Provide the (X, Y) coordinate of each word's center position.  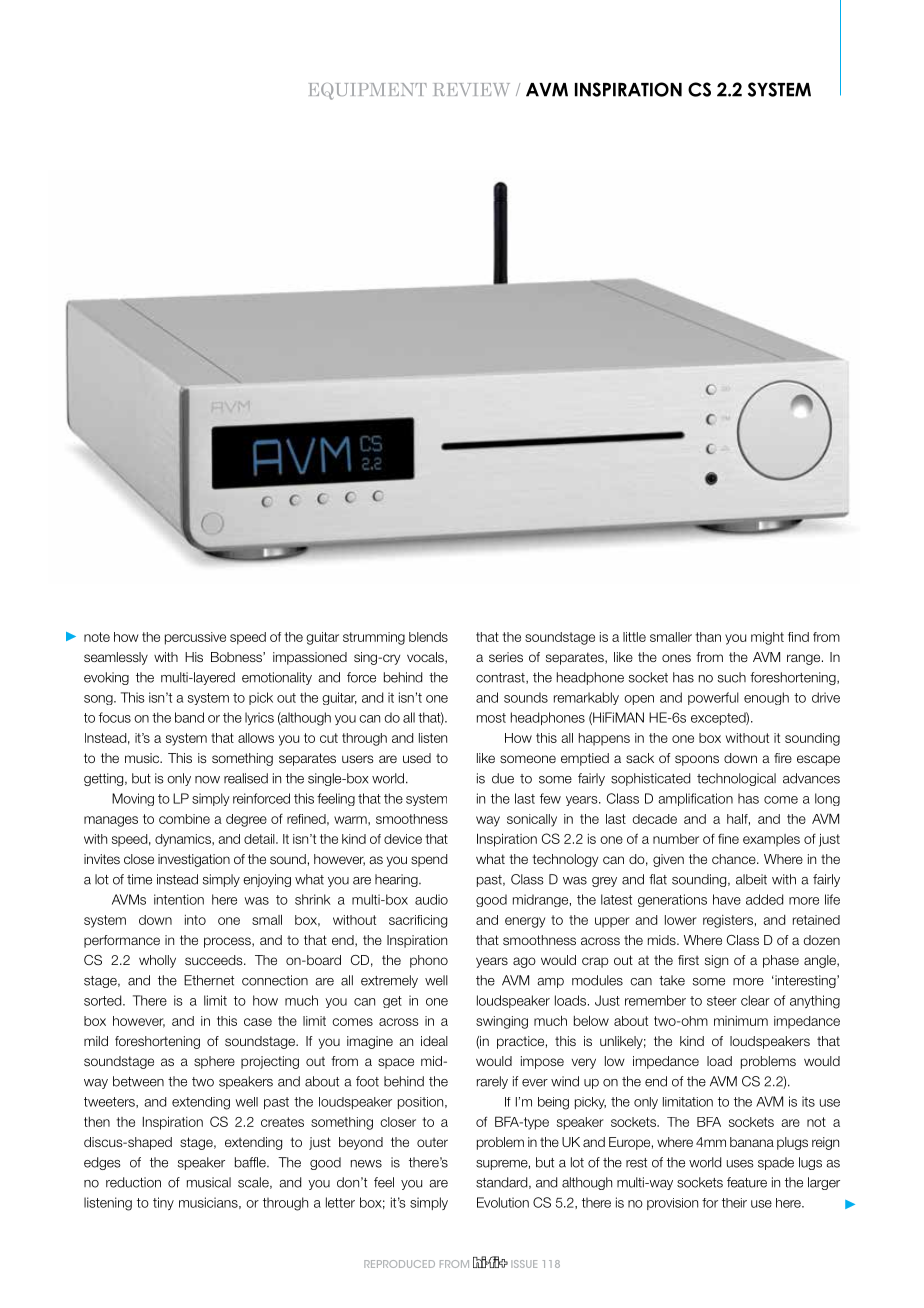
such (732, 677)
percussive (195, 638)
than (708, 637)
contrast (501, 678)
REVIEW (472, 89)
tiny (163, 1203)
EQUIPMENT (368, 91)
